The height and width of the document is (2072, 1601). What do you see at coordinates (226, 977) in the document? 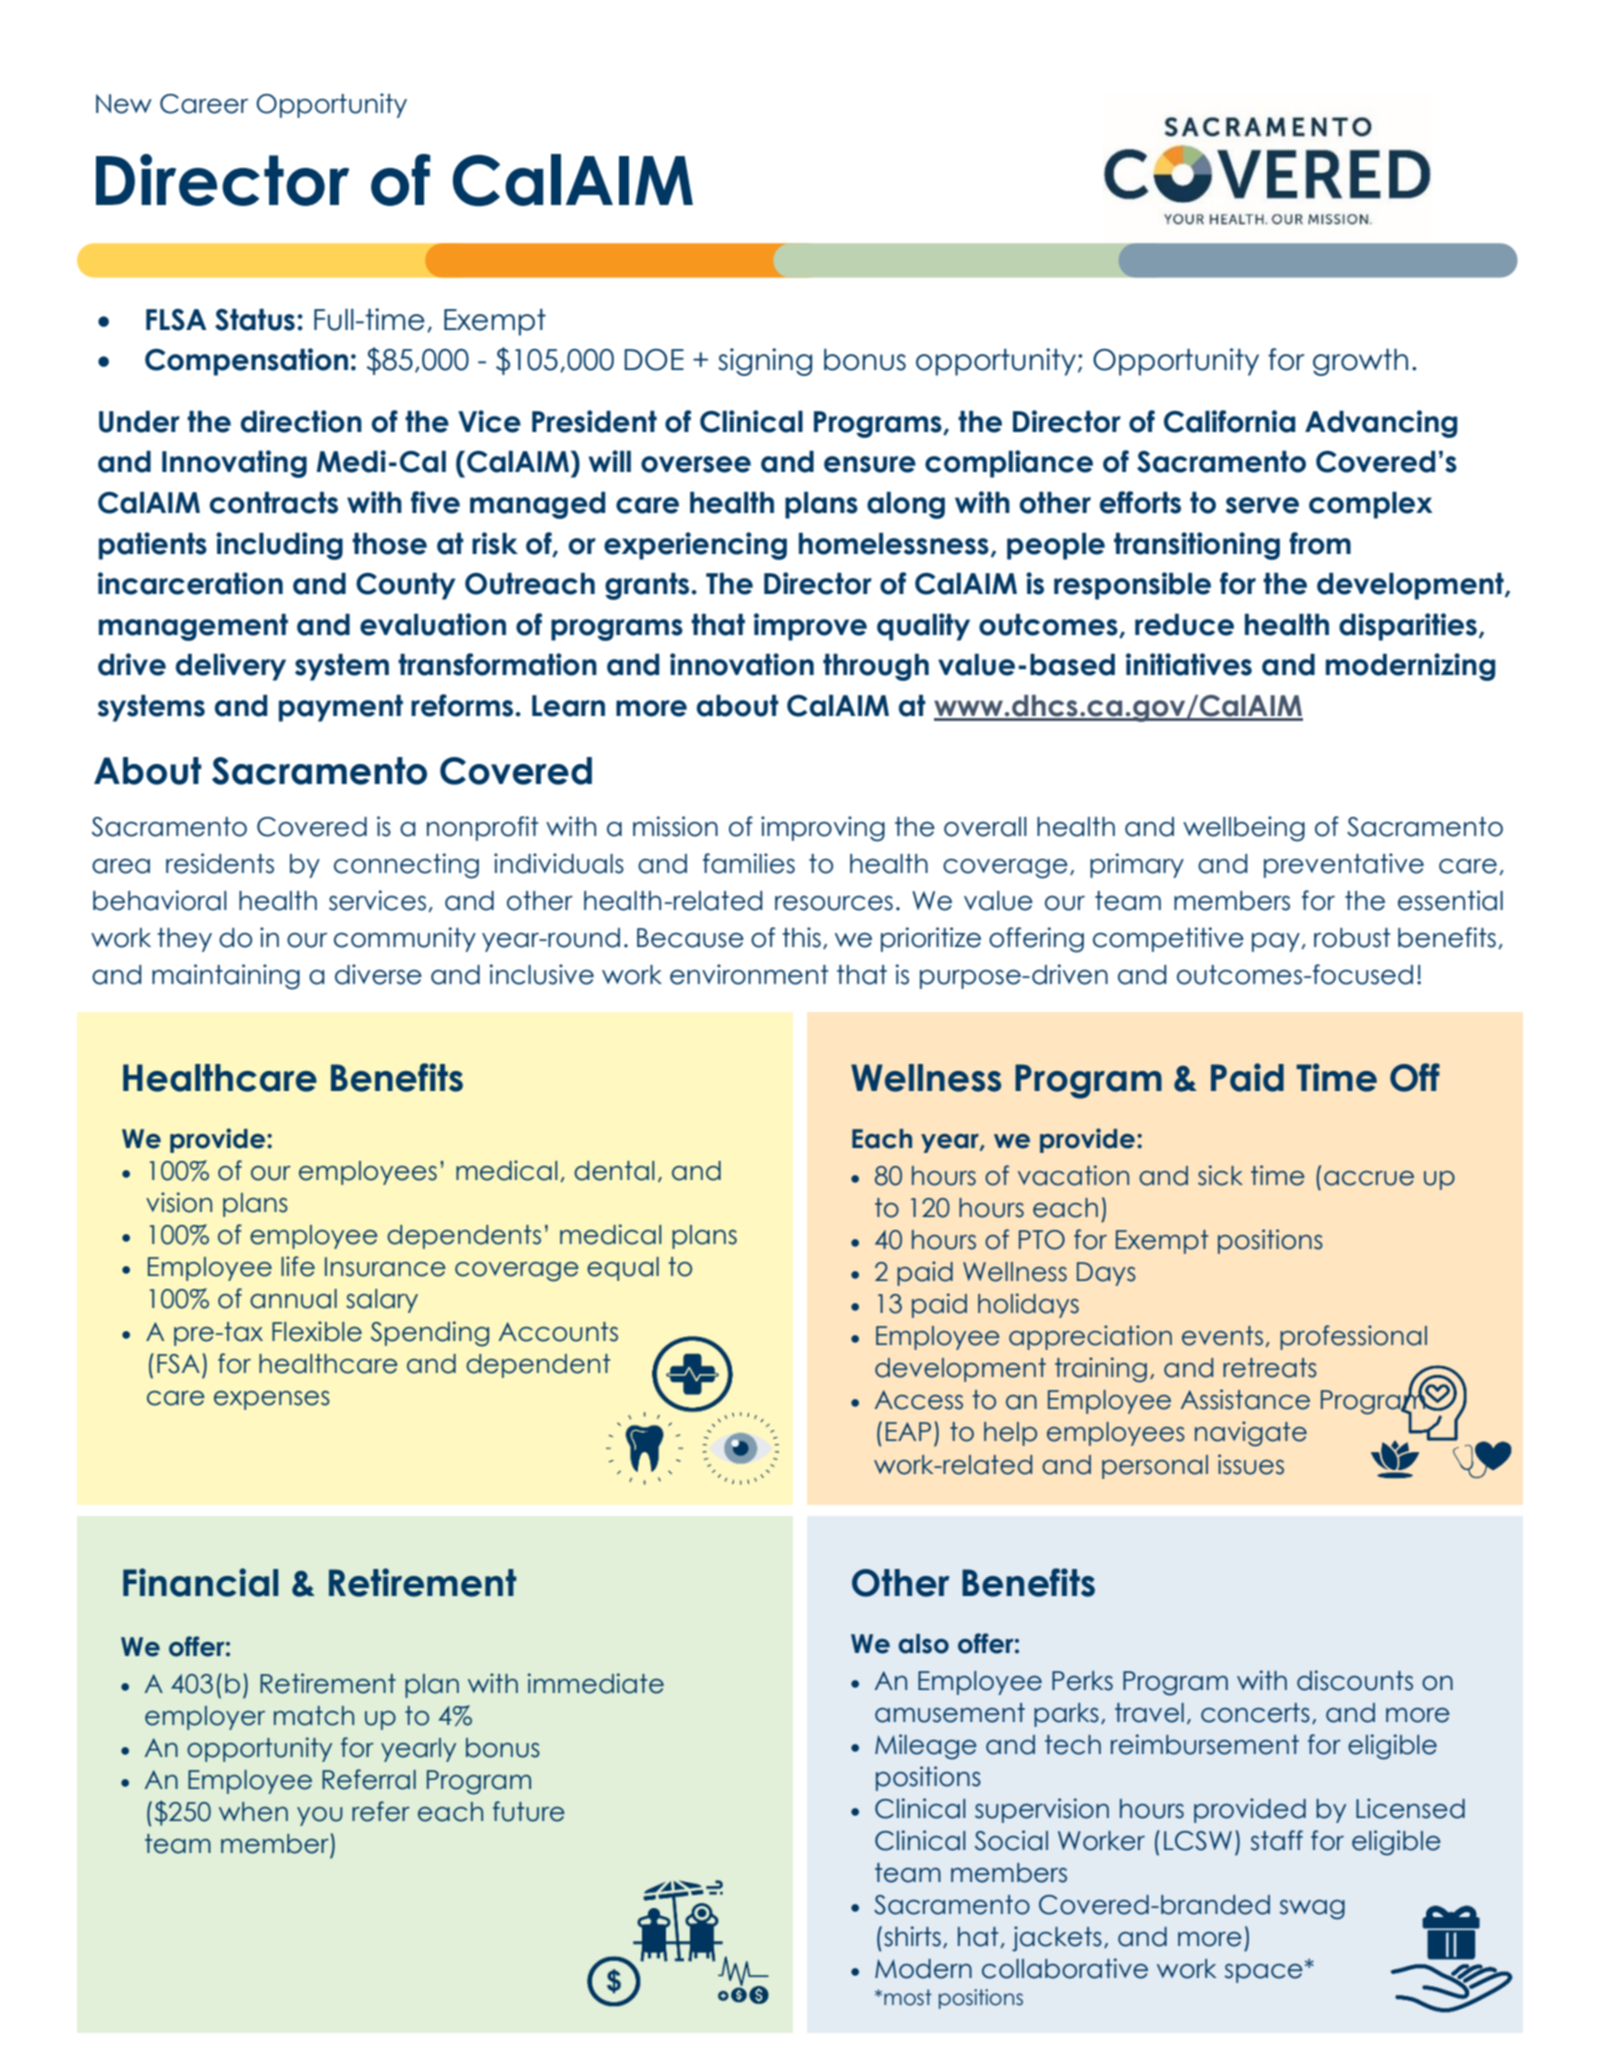
I see `maintaining` at bounding box center [226, 977].
